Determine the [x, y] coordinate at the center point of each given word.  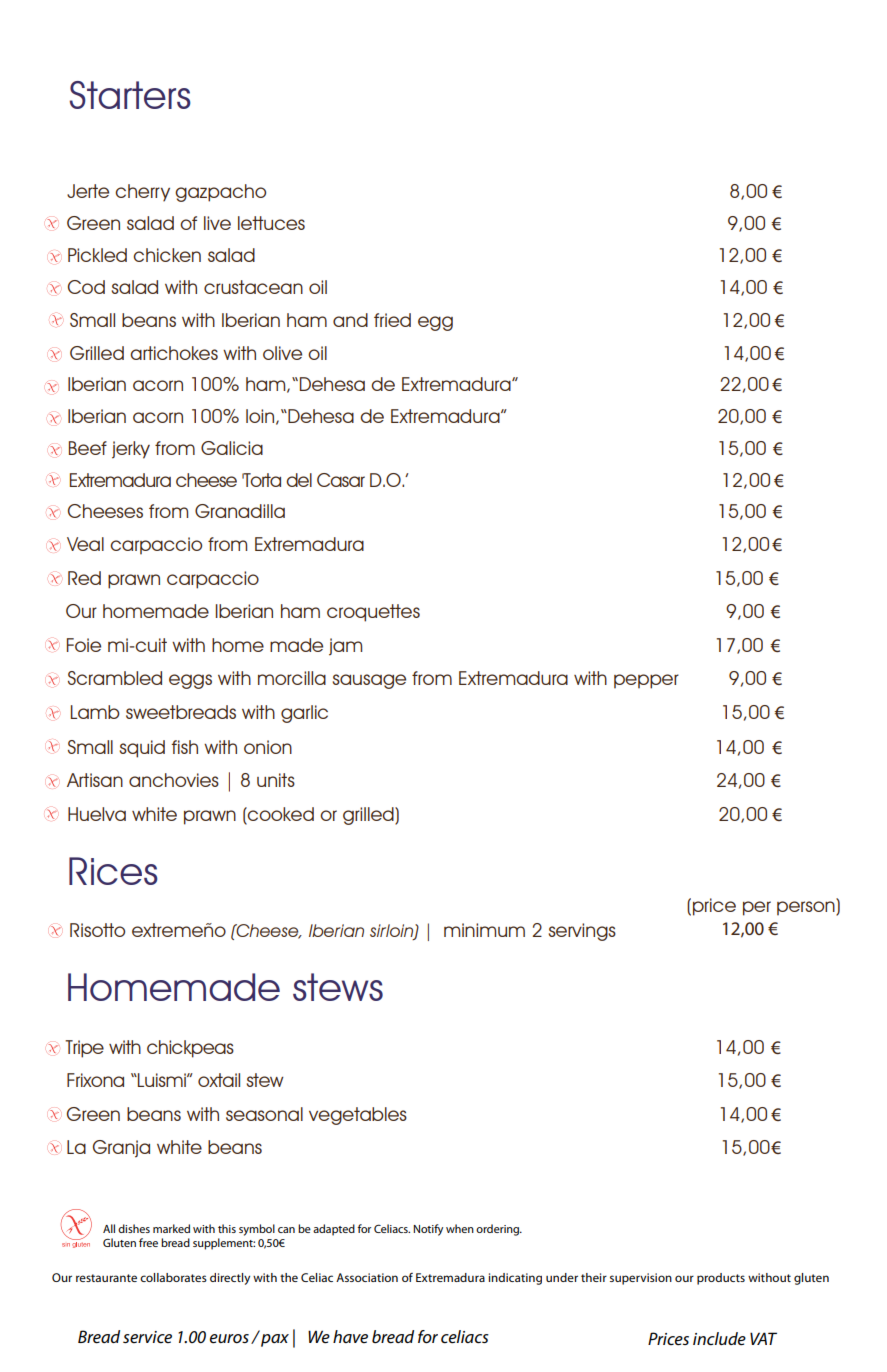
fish [184, 747]
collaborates [173, 1277]
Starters [130, 95]
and [350, 320]
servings [582, 932]
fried [392, 320]
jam [345, 647]
